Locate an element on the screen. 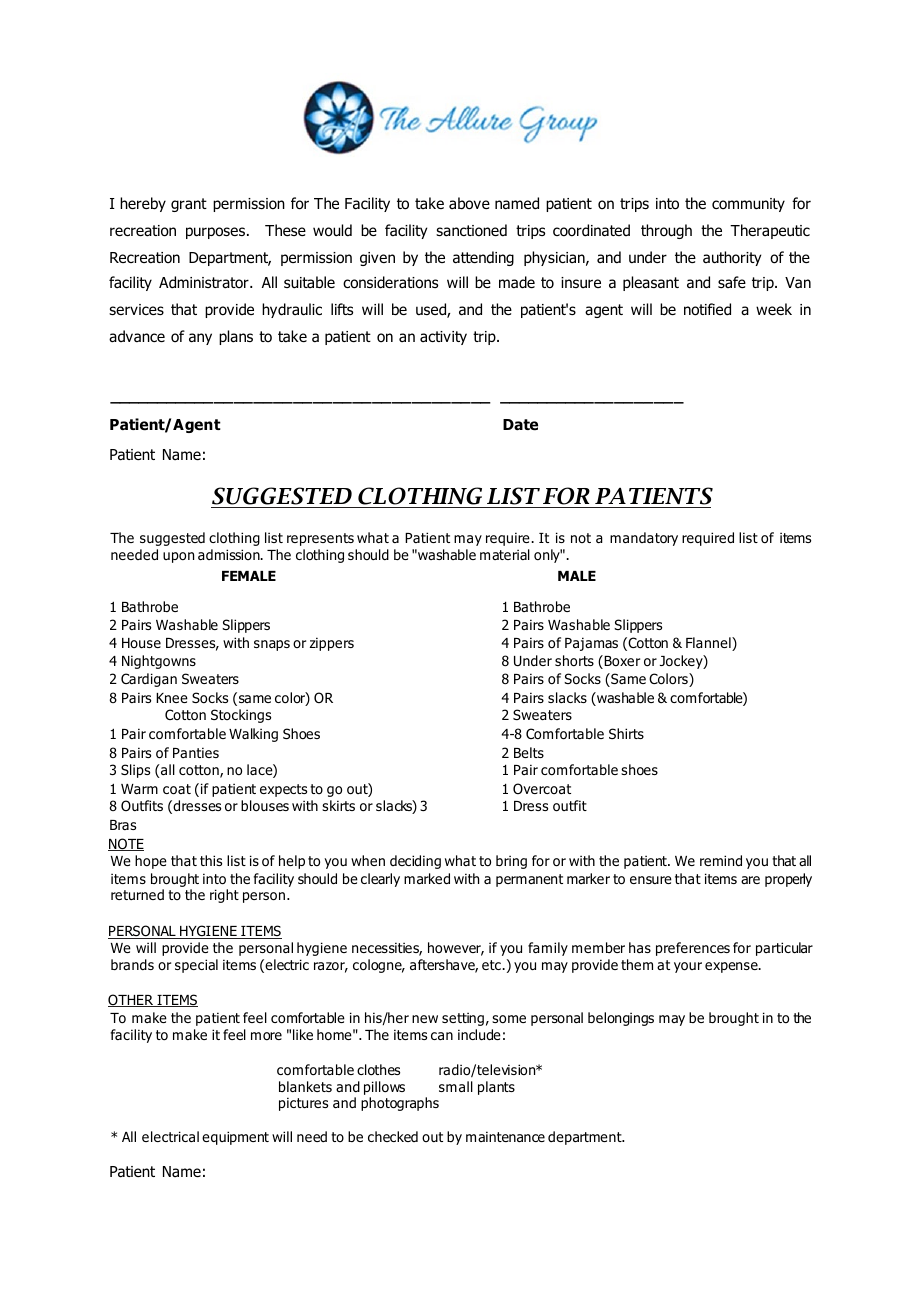 This screenshot has width=924, height=1308. equipment is located at coordinates (235, 1138).
